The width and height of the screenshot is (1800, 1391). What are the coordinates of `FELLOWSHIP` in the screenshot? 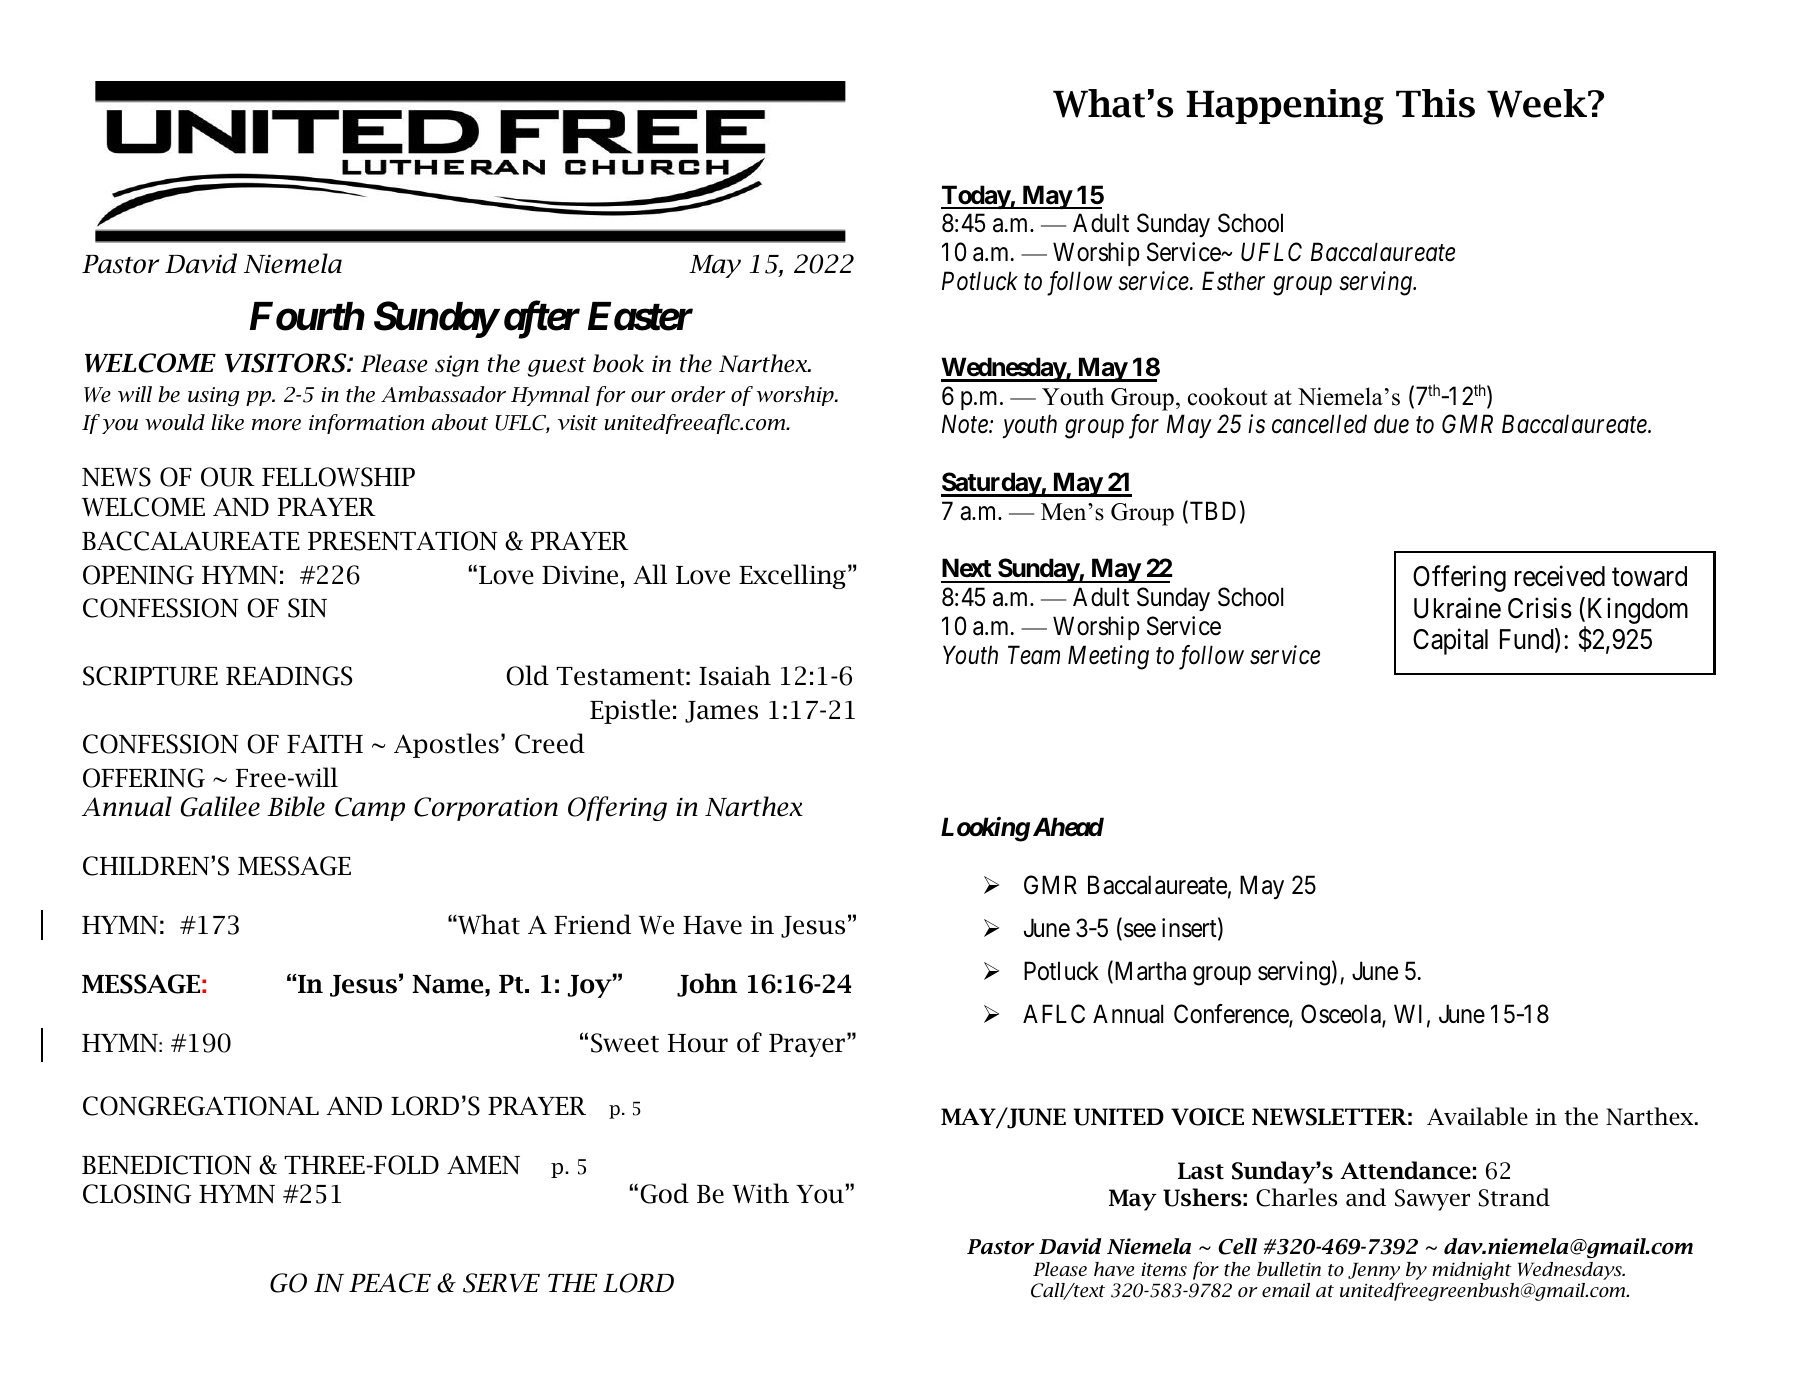 It's located at (338, 477).
